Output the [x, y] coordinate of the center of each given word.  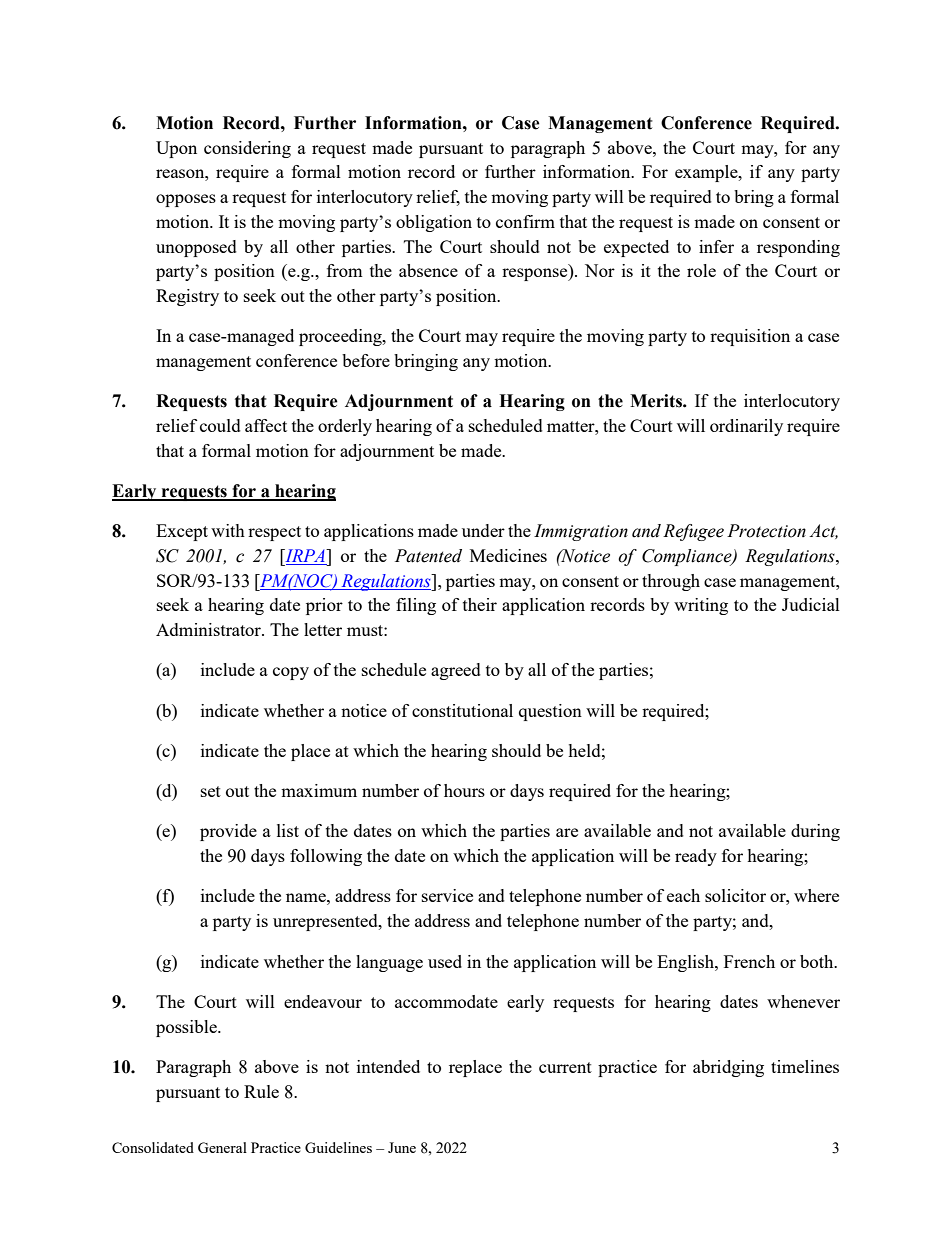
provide [228, 832]
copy [291, 673]
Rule [261, 1091]
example [707, 173]
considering [247, 149]
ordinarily [746, 427]
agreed [456, 671]
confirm [525, 221]
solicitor [735, 895]
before [366, 360]
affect [266, 425]
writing [701, 606]
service [447, 895]
